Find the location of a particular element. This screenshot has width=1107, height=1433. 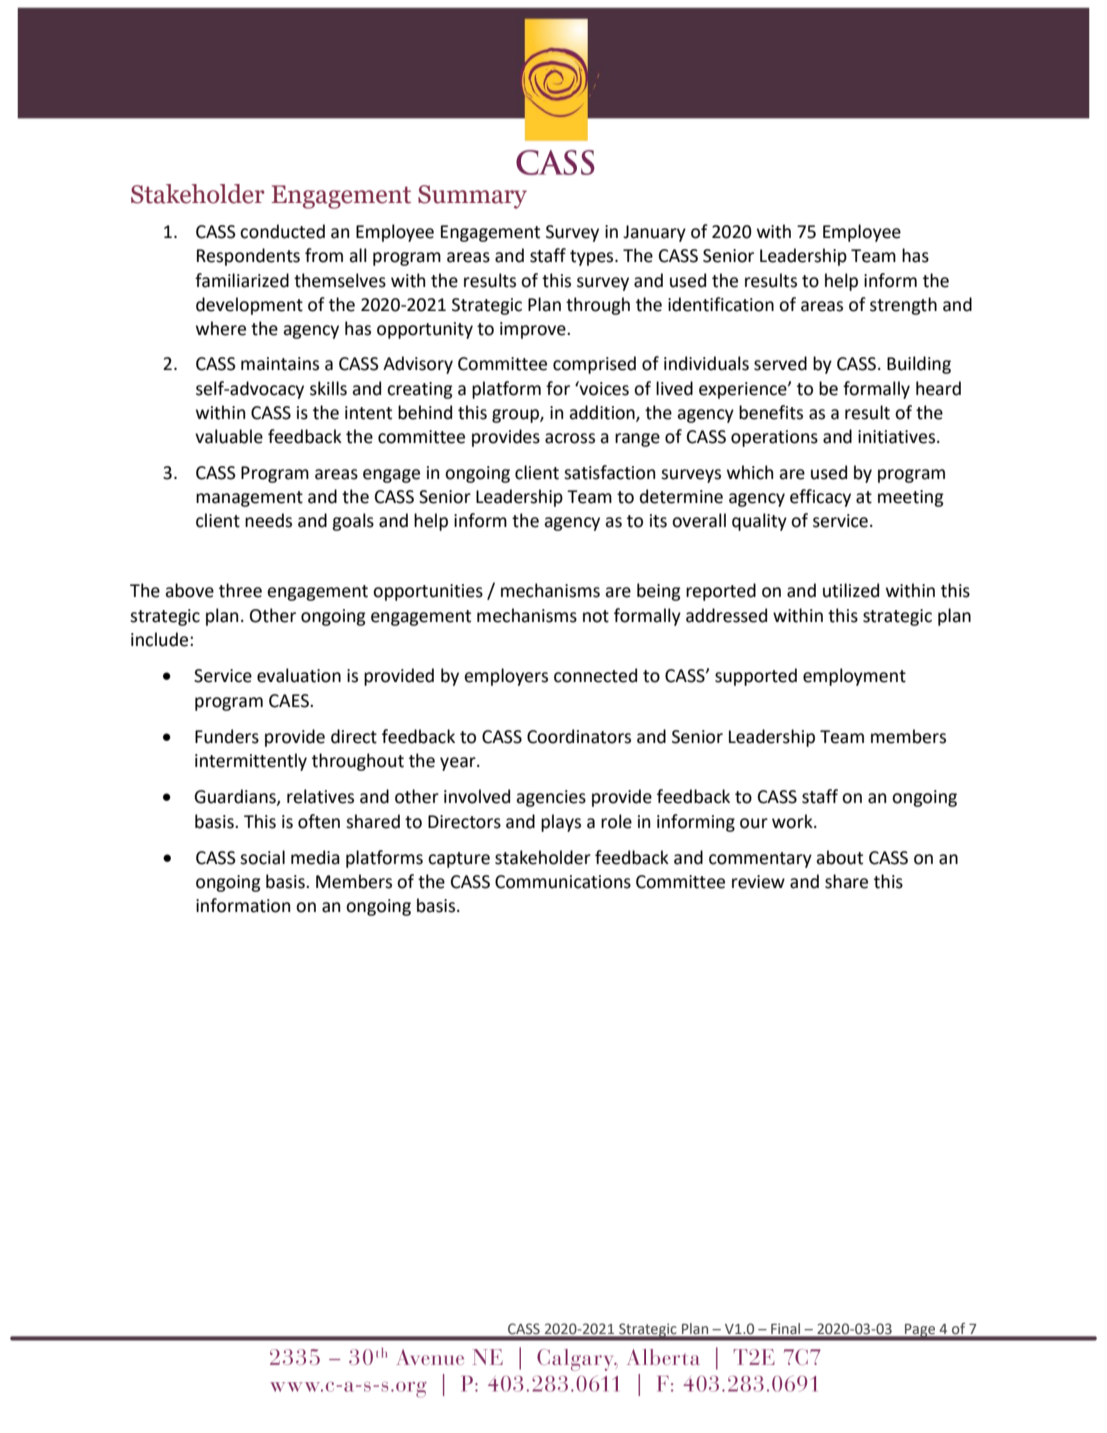

valuable is located at coordinates (229, 436).
